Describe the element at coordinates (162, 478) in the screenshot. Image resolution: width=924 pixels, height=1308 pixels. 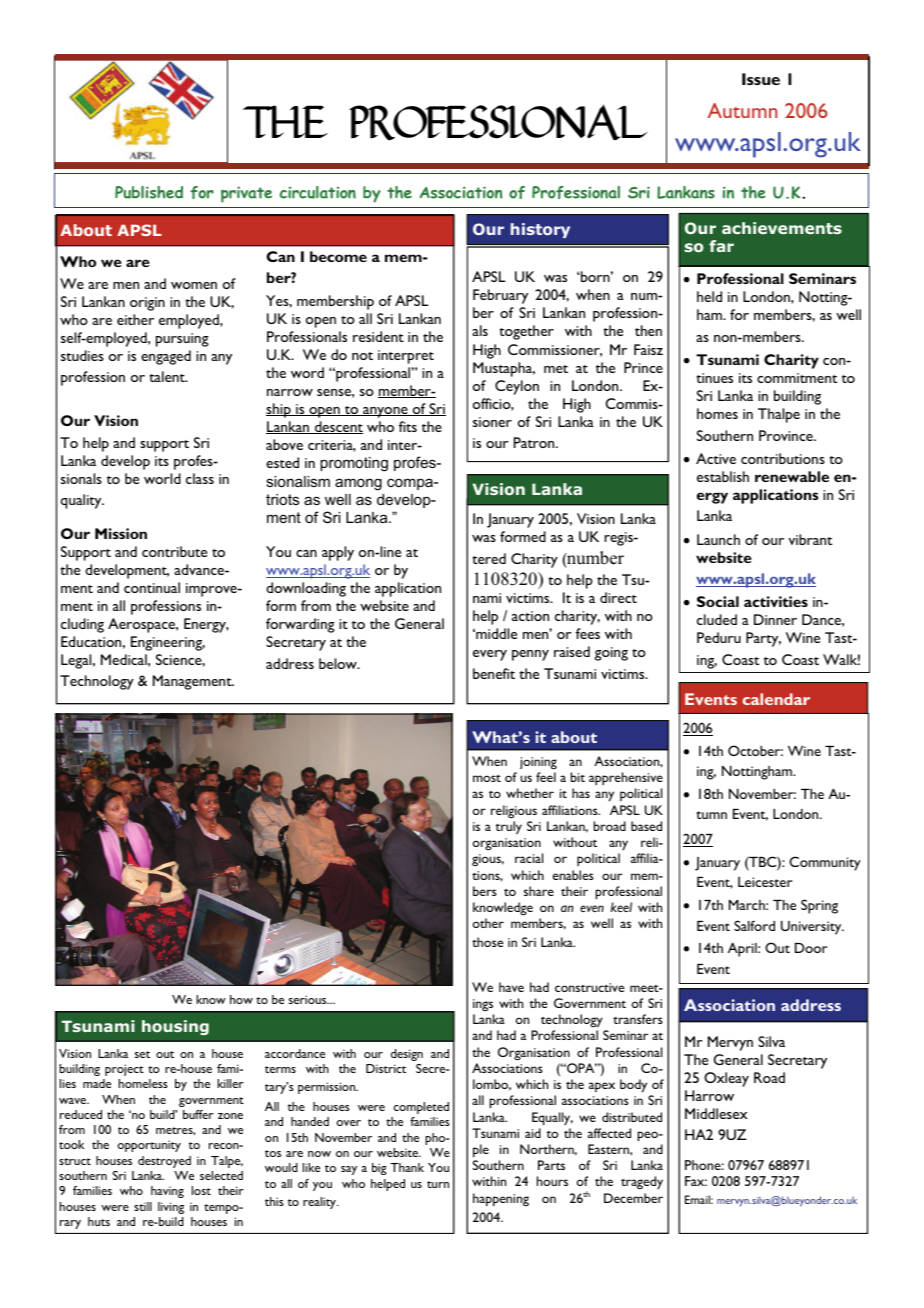
I see `world` at that location.
